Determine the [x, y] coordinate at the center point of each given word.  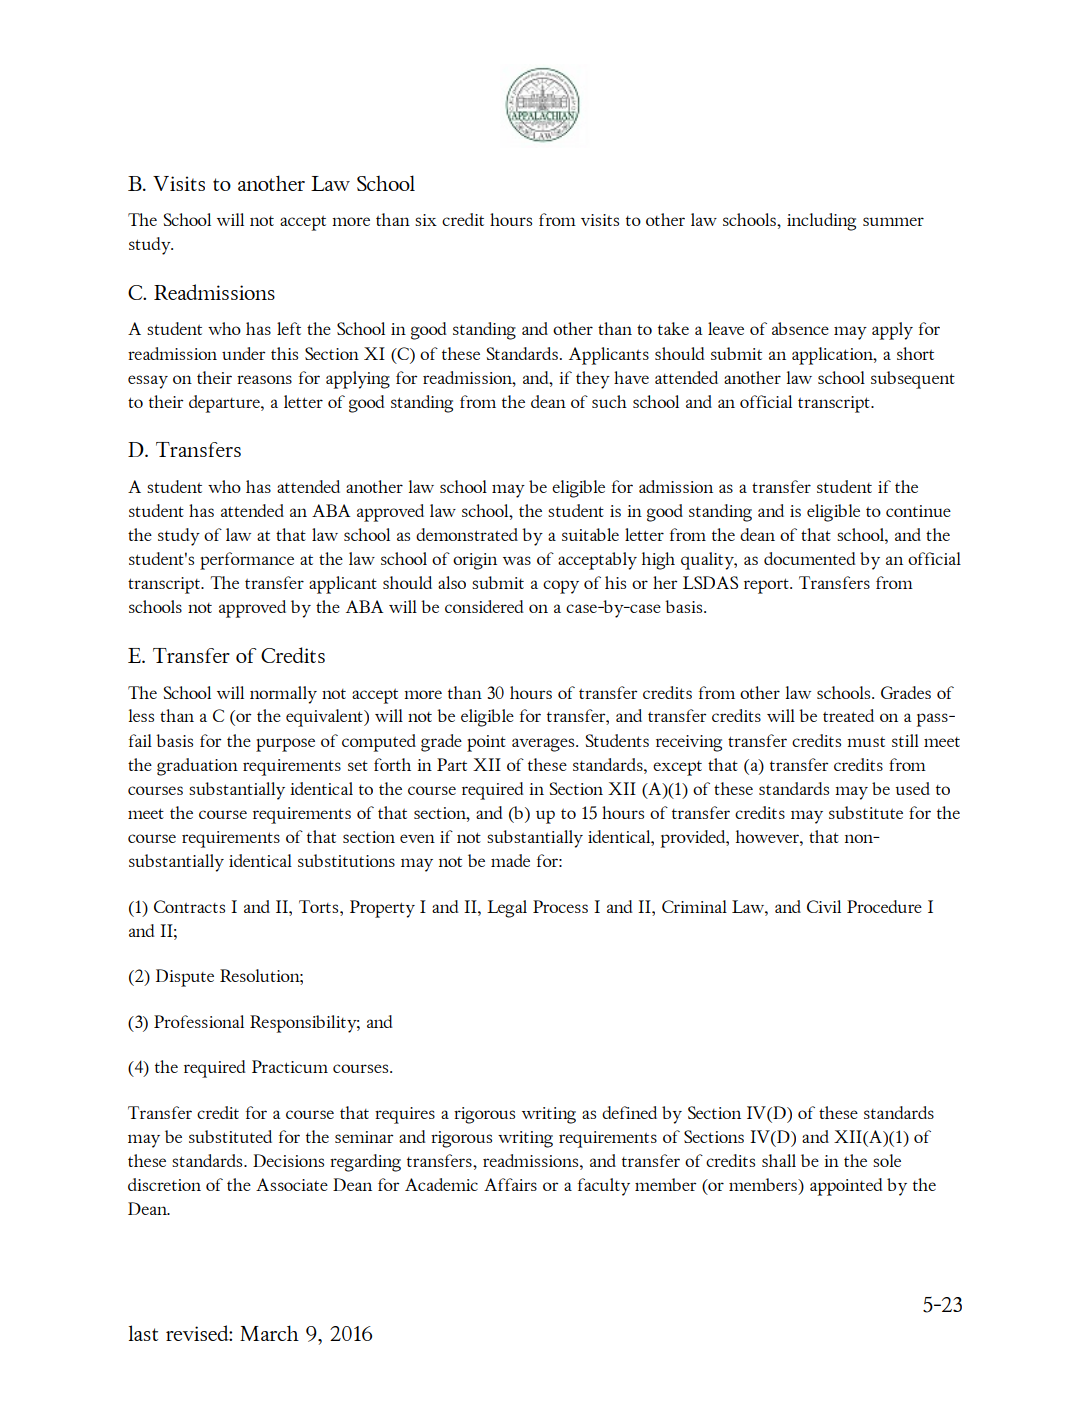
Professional [199, 1021]
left [289, 328]
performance [247, 561]
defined [629, 1112]
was [517, 560]
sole [887, 1160]
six [426, 220]
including [821, 222]
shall [779, 1160]
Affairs [510, 1184]
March [269, 1333]
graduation [197, 767]
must [866, 742]
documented [810, 558]
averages [544, 745]
